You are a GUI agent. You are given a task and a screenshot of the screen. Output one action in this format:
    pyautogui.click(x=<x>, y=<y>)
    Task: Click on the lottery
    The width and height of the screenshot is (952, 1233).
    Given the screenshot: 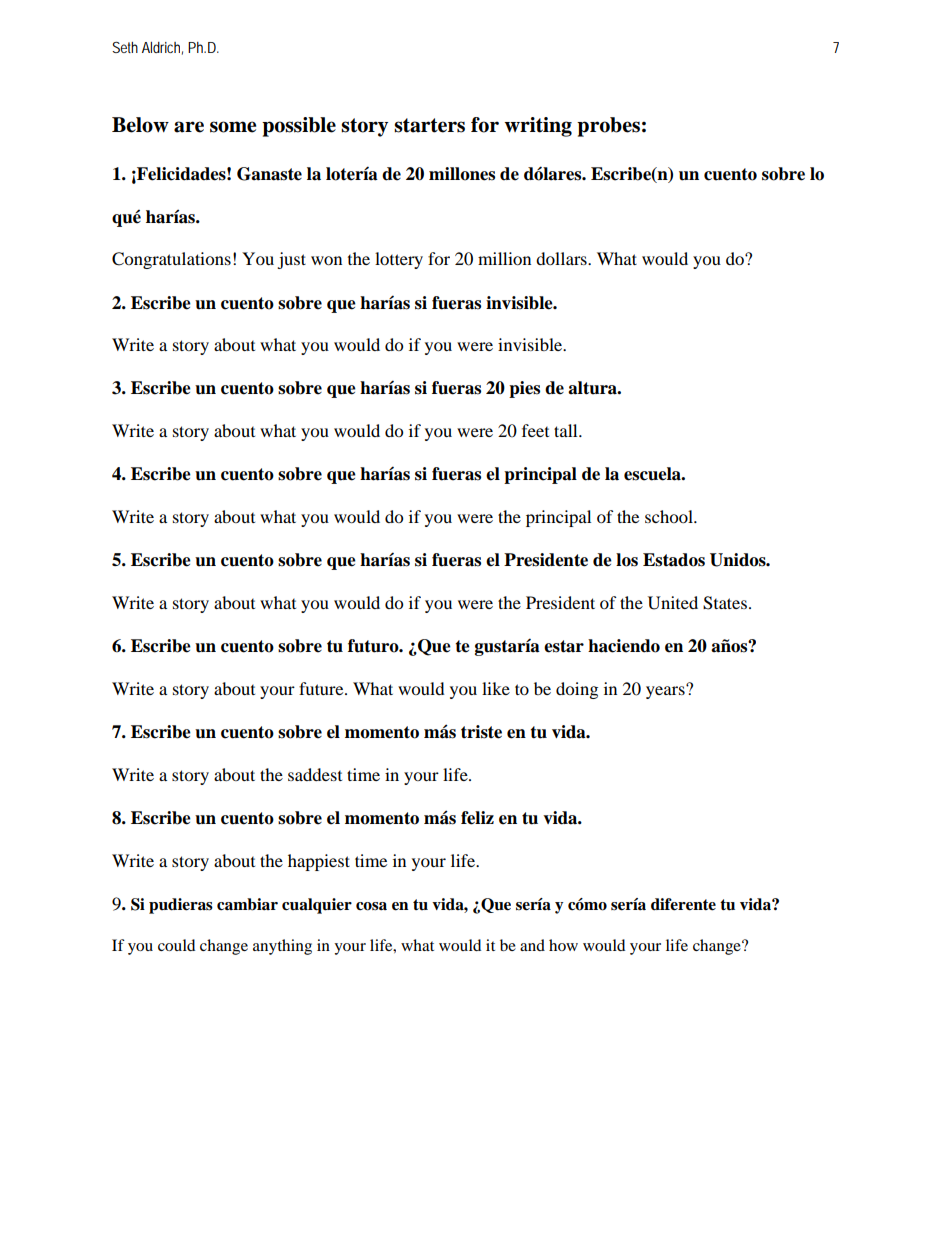 What is the action you would take?
    pyautogui.click(x=399, y=260)
